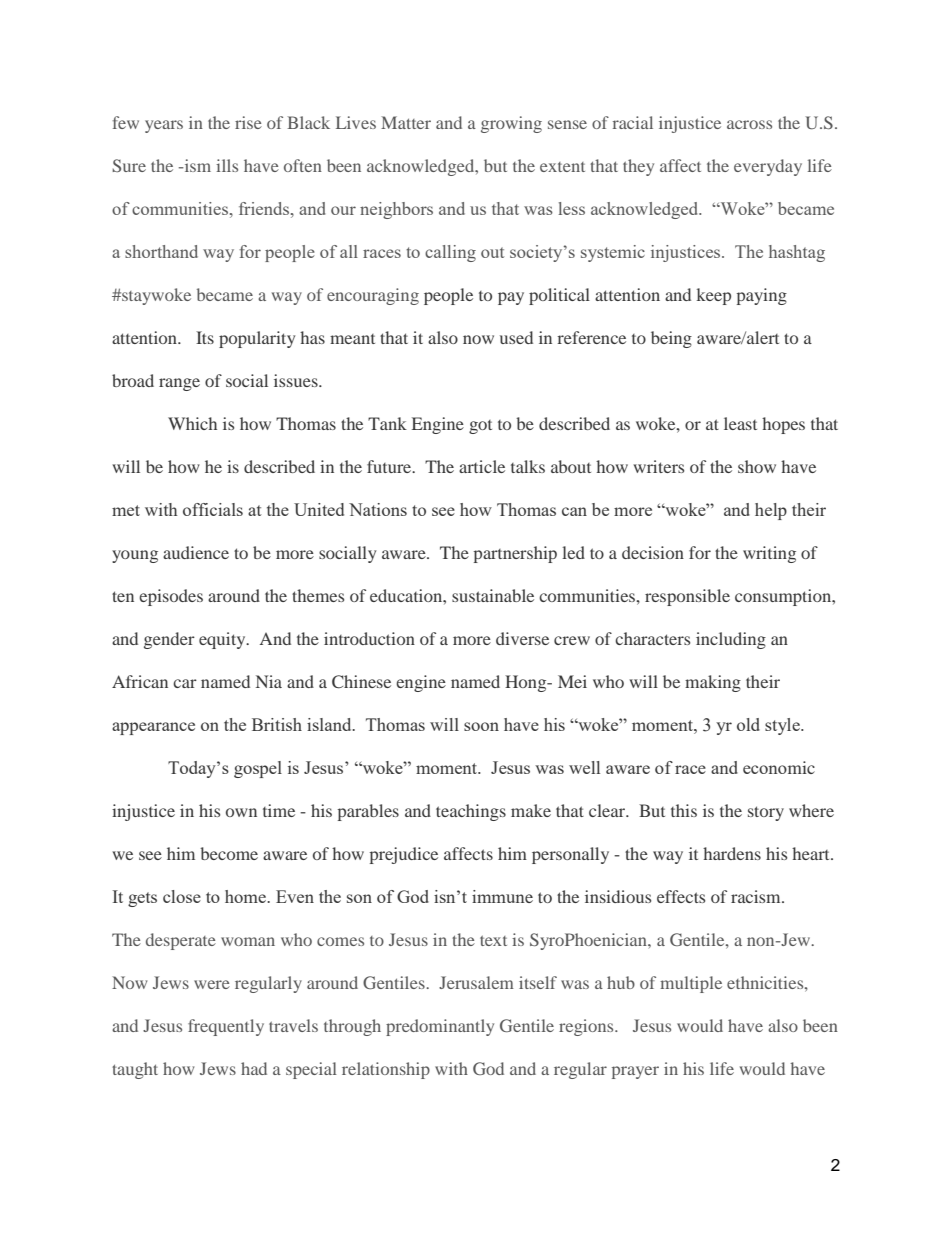  I want to click on growing, so click(511, 124).
